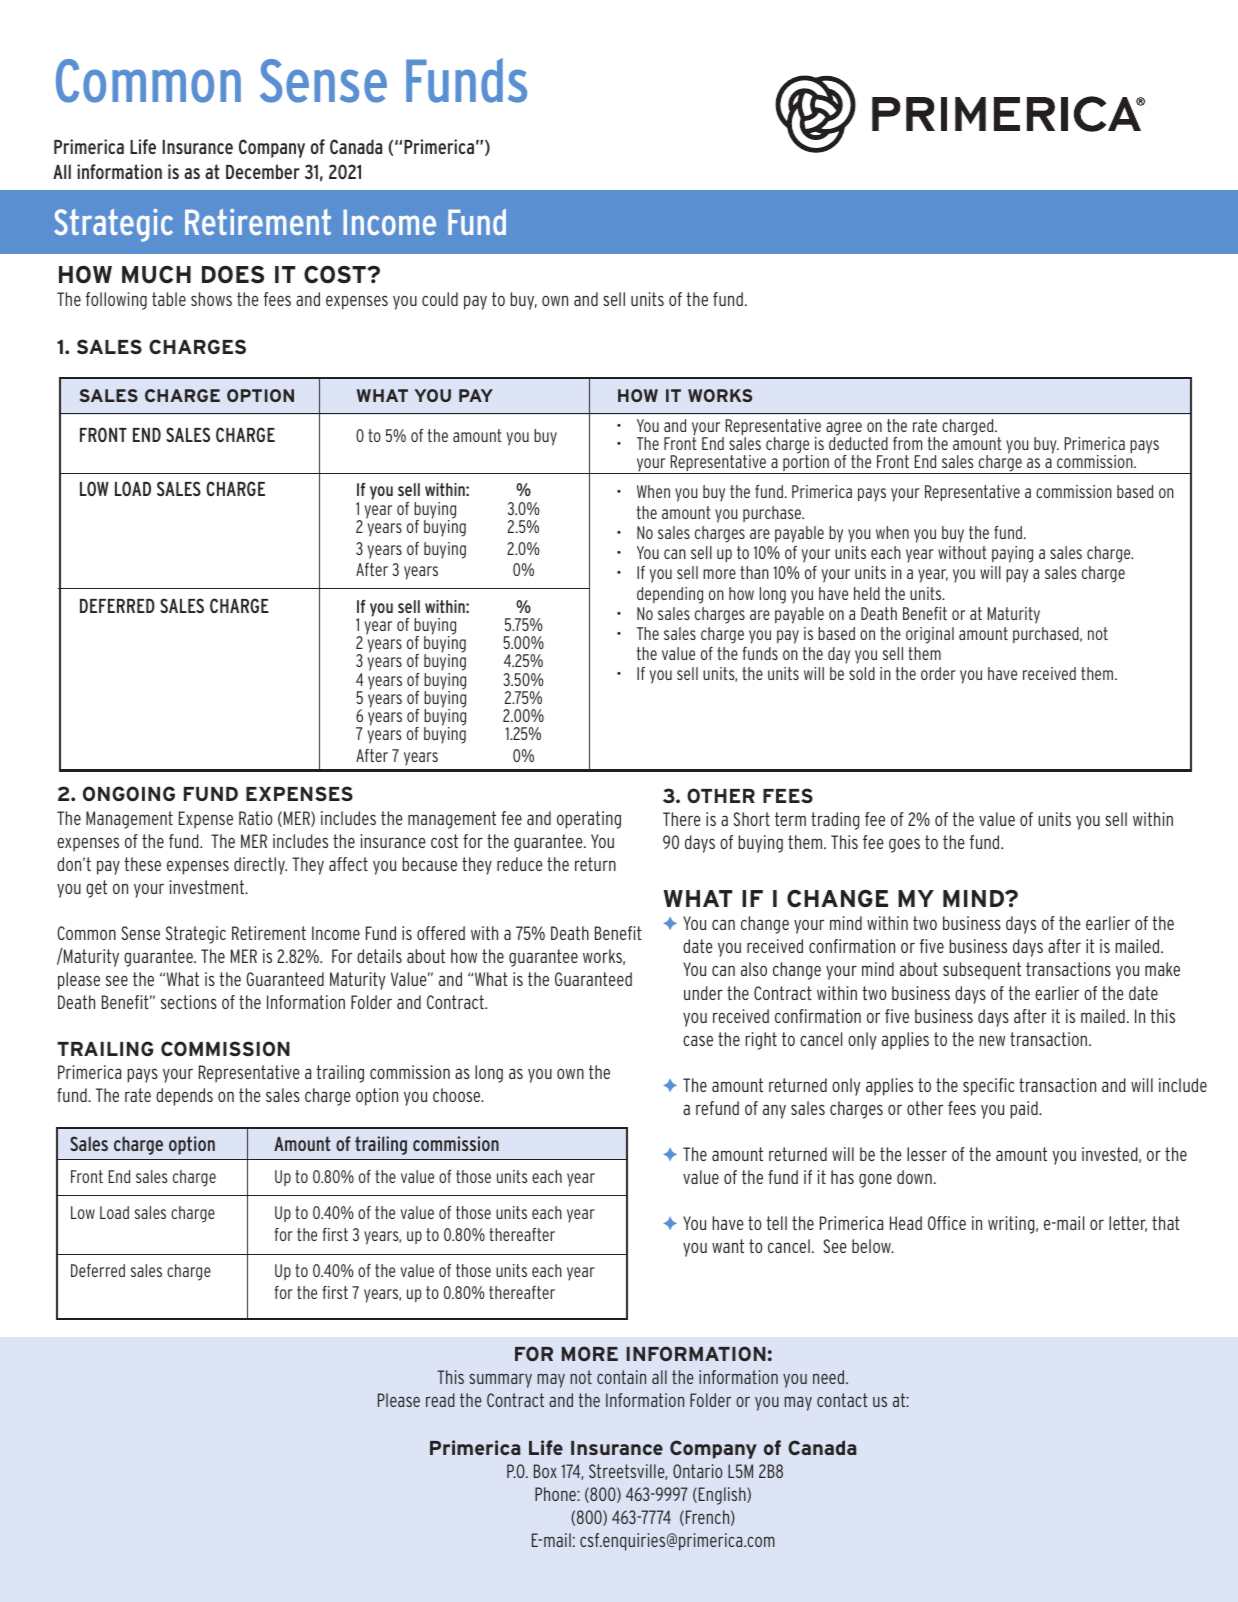 The height and width of the screenshot is (1602, 1238). What do you see at coordinates (904, 845) in the screenshot?
I see `goes` at bounding box center [904, 845].
